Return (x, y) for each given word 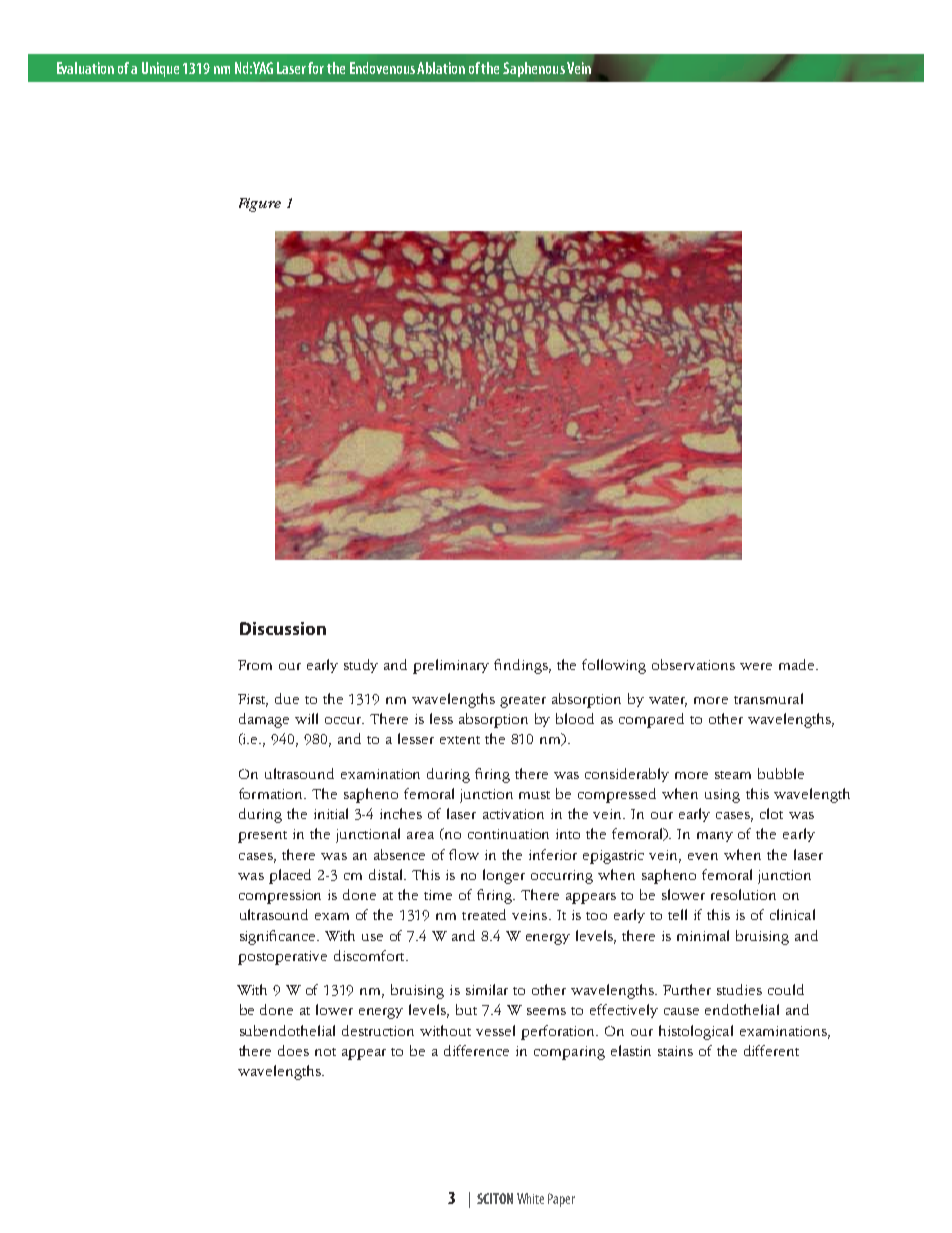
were (756, 666)
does (293, 1050)
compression (280, 897)
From (255, 665)
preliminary (451, 666)
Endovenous (384, 68)
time (438, 895)
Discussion (283, 628)
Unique (160, 69)
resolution (743, 894)
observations (693, 664)
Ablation (441, 68)
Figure (260, 205)
